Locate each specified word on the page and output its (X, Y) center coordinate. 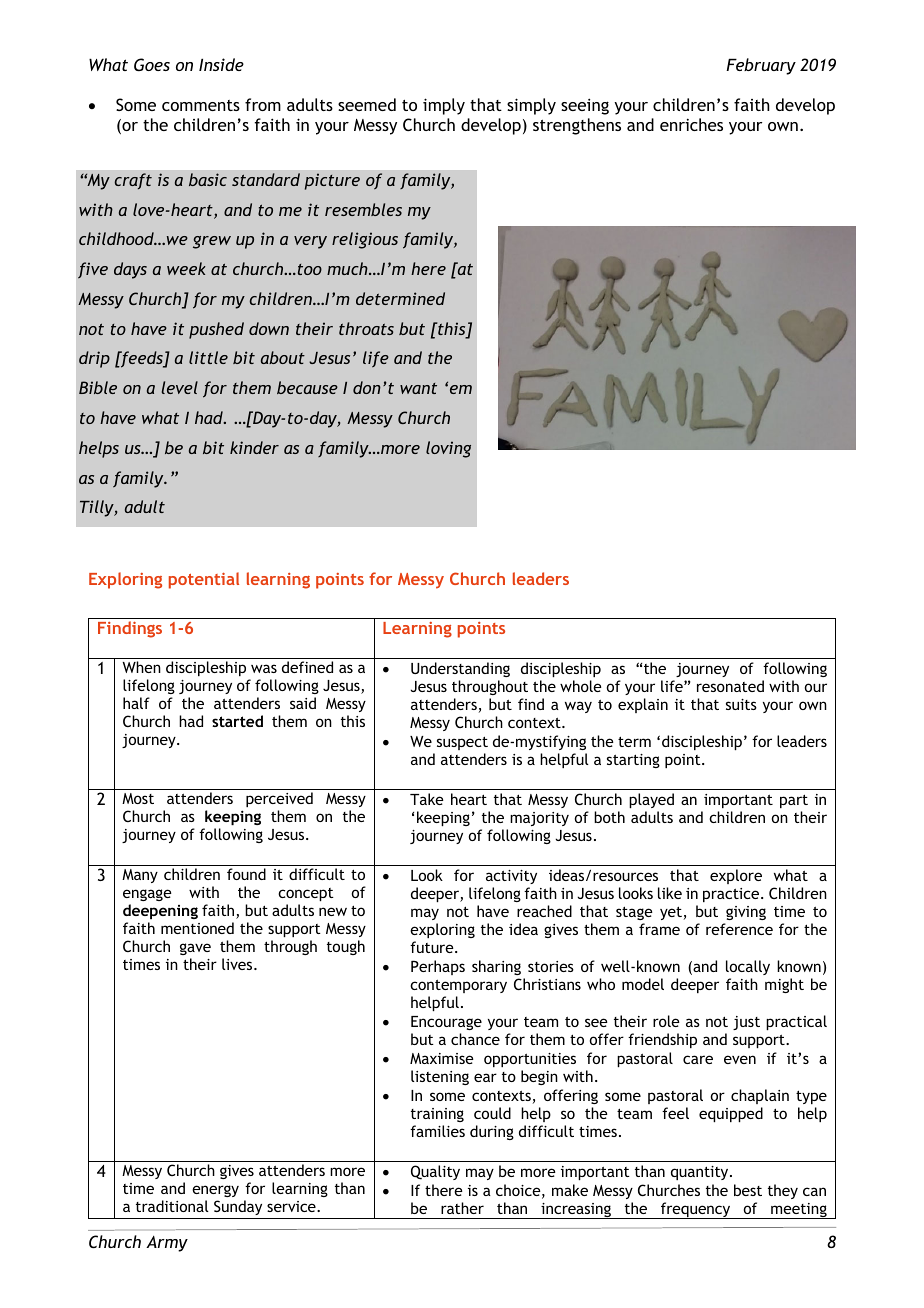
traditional (172, 1206)
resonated (730, 686)
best (748, 1190)
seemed (367, 104)
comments (201, 105)
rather (462, 1208)
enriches (691, 124)
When (141, 667)
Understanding (460, 669)
